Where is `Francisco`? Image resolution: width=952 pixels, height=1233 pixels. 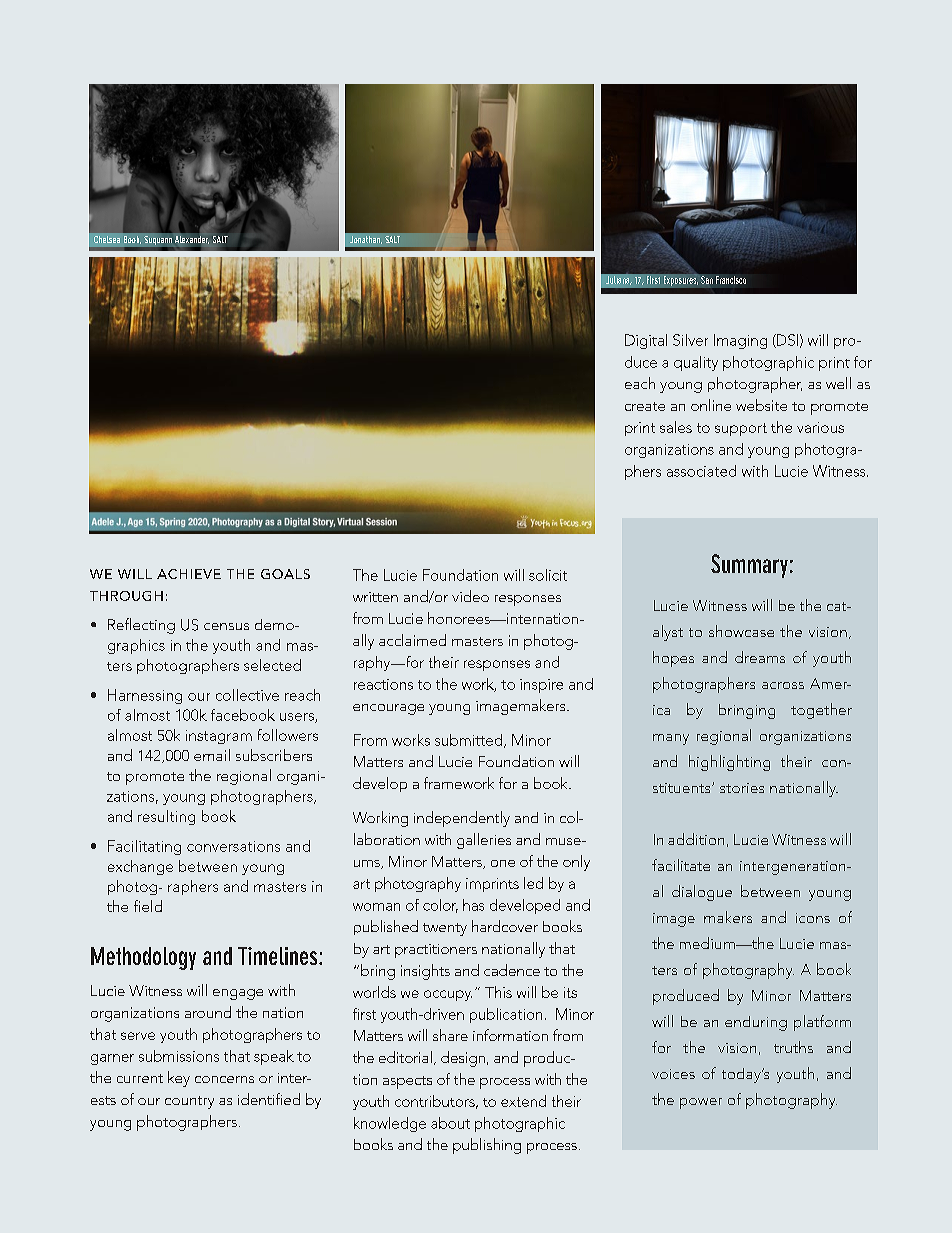
Francisco is located at coordinates (731, 280).
